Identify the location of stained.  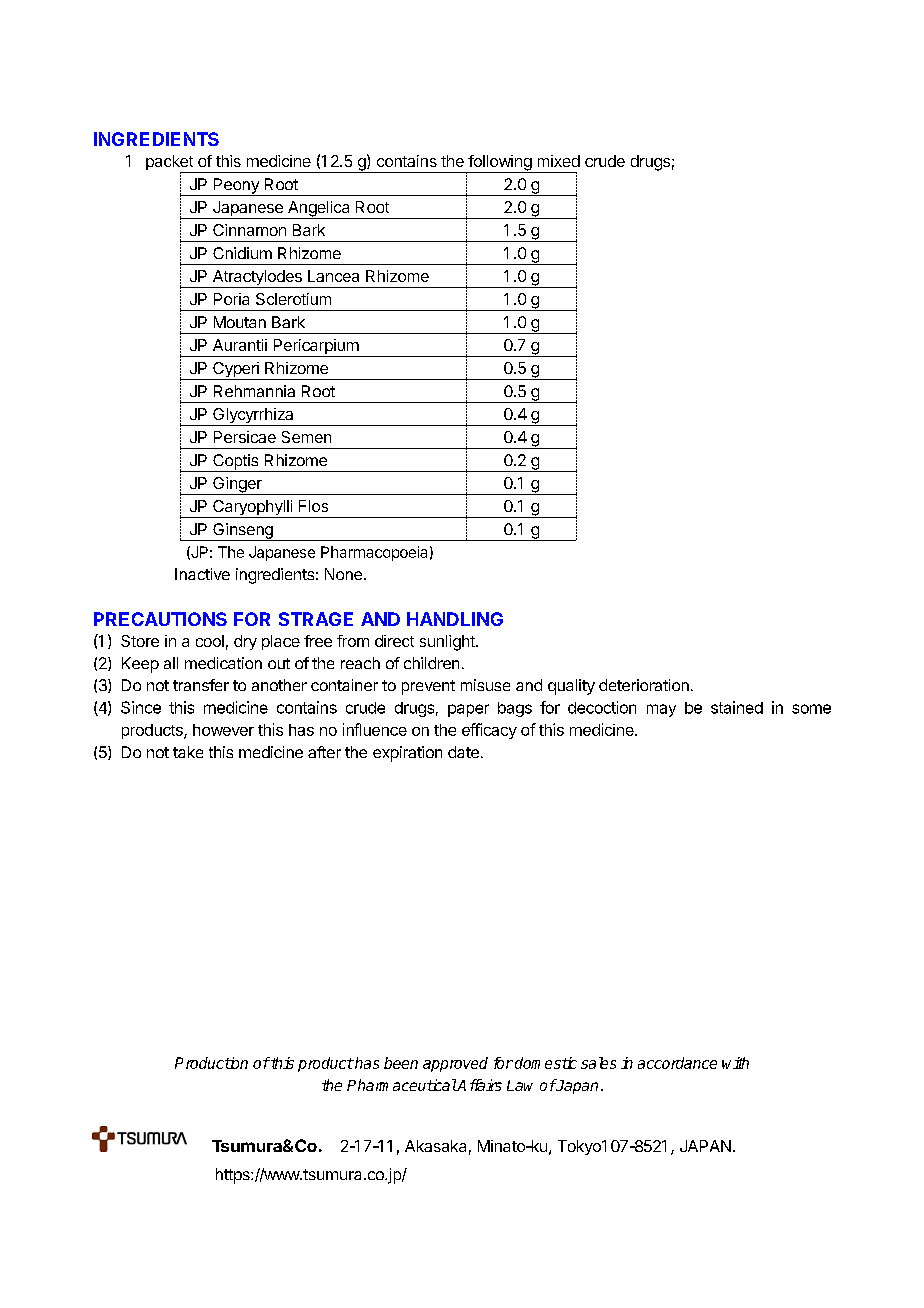
(737, 707).
